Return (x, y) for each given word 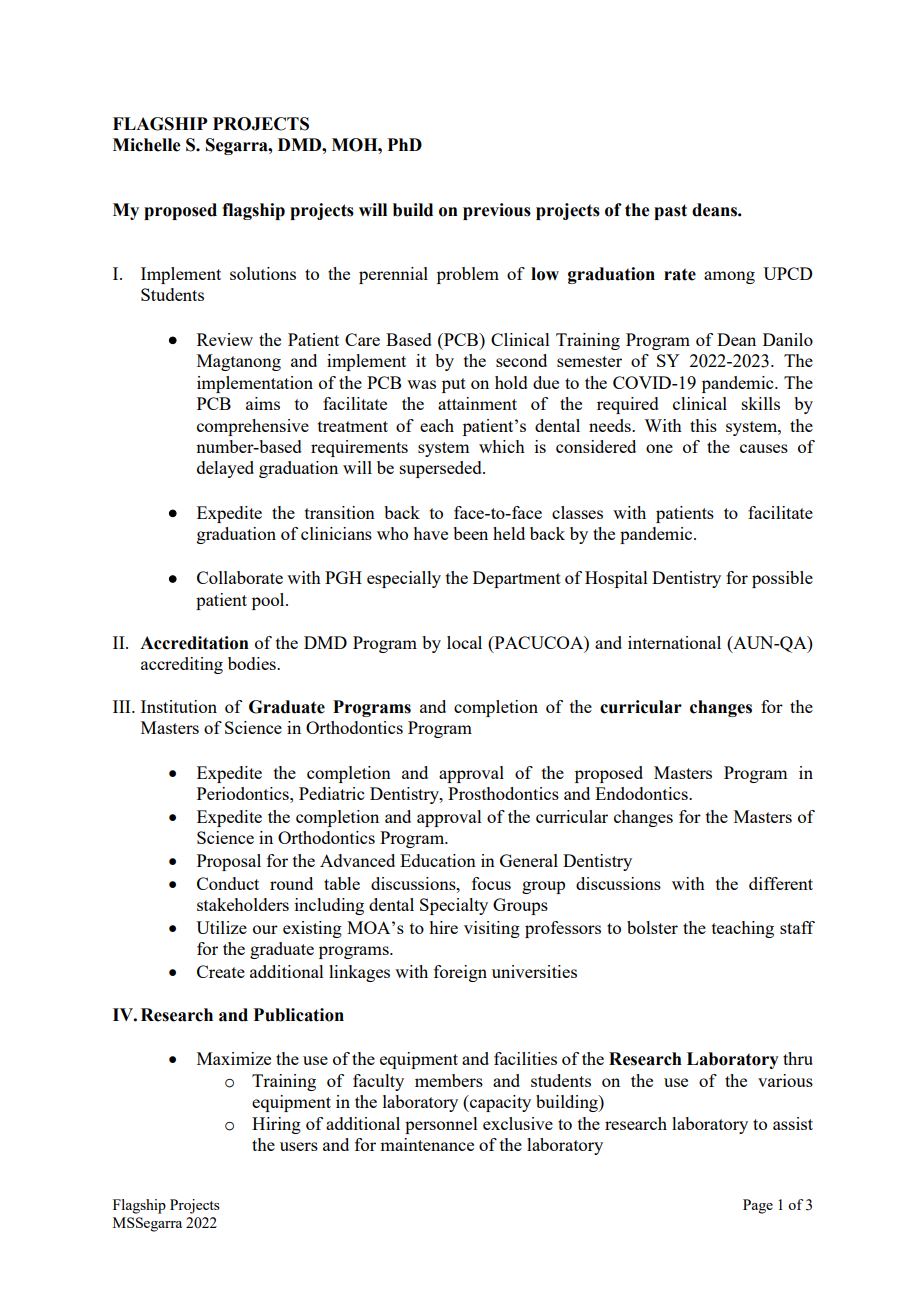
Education (438, 860)
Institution (179, 706)
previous (497, 211)
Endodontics (642, 793)
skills (761, 403)
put (454, 385)
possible (782, 579)
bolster (652, 927)
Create (221, 971)
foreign (460, 973)
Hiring (276, 1125)
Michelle (146, 145)
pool (269, 601)
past (670, 212)
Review (225, 339)
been (470, 533)
